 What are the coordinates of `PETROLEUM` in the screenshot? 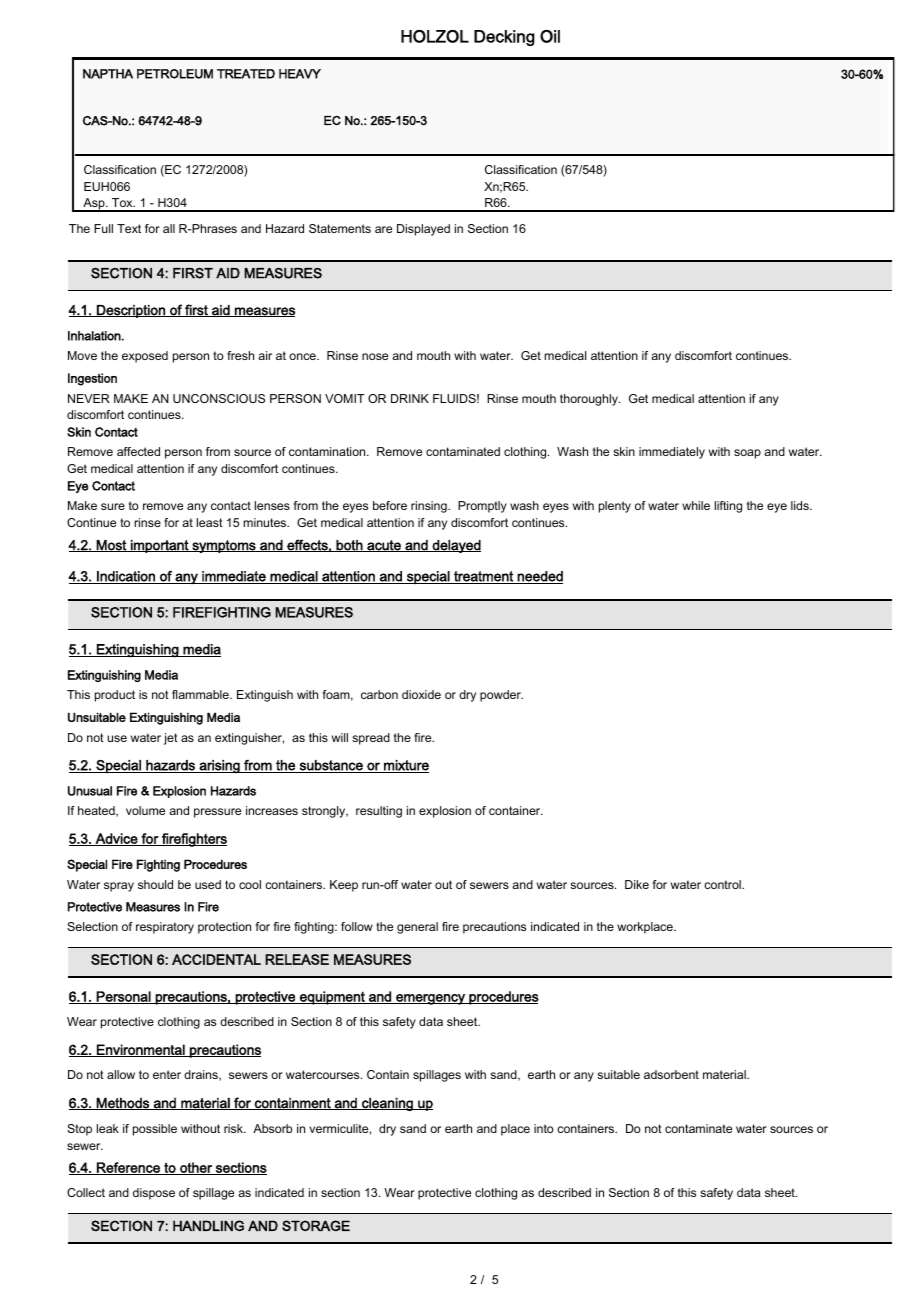 It's located at (175, 74).
